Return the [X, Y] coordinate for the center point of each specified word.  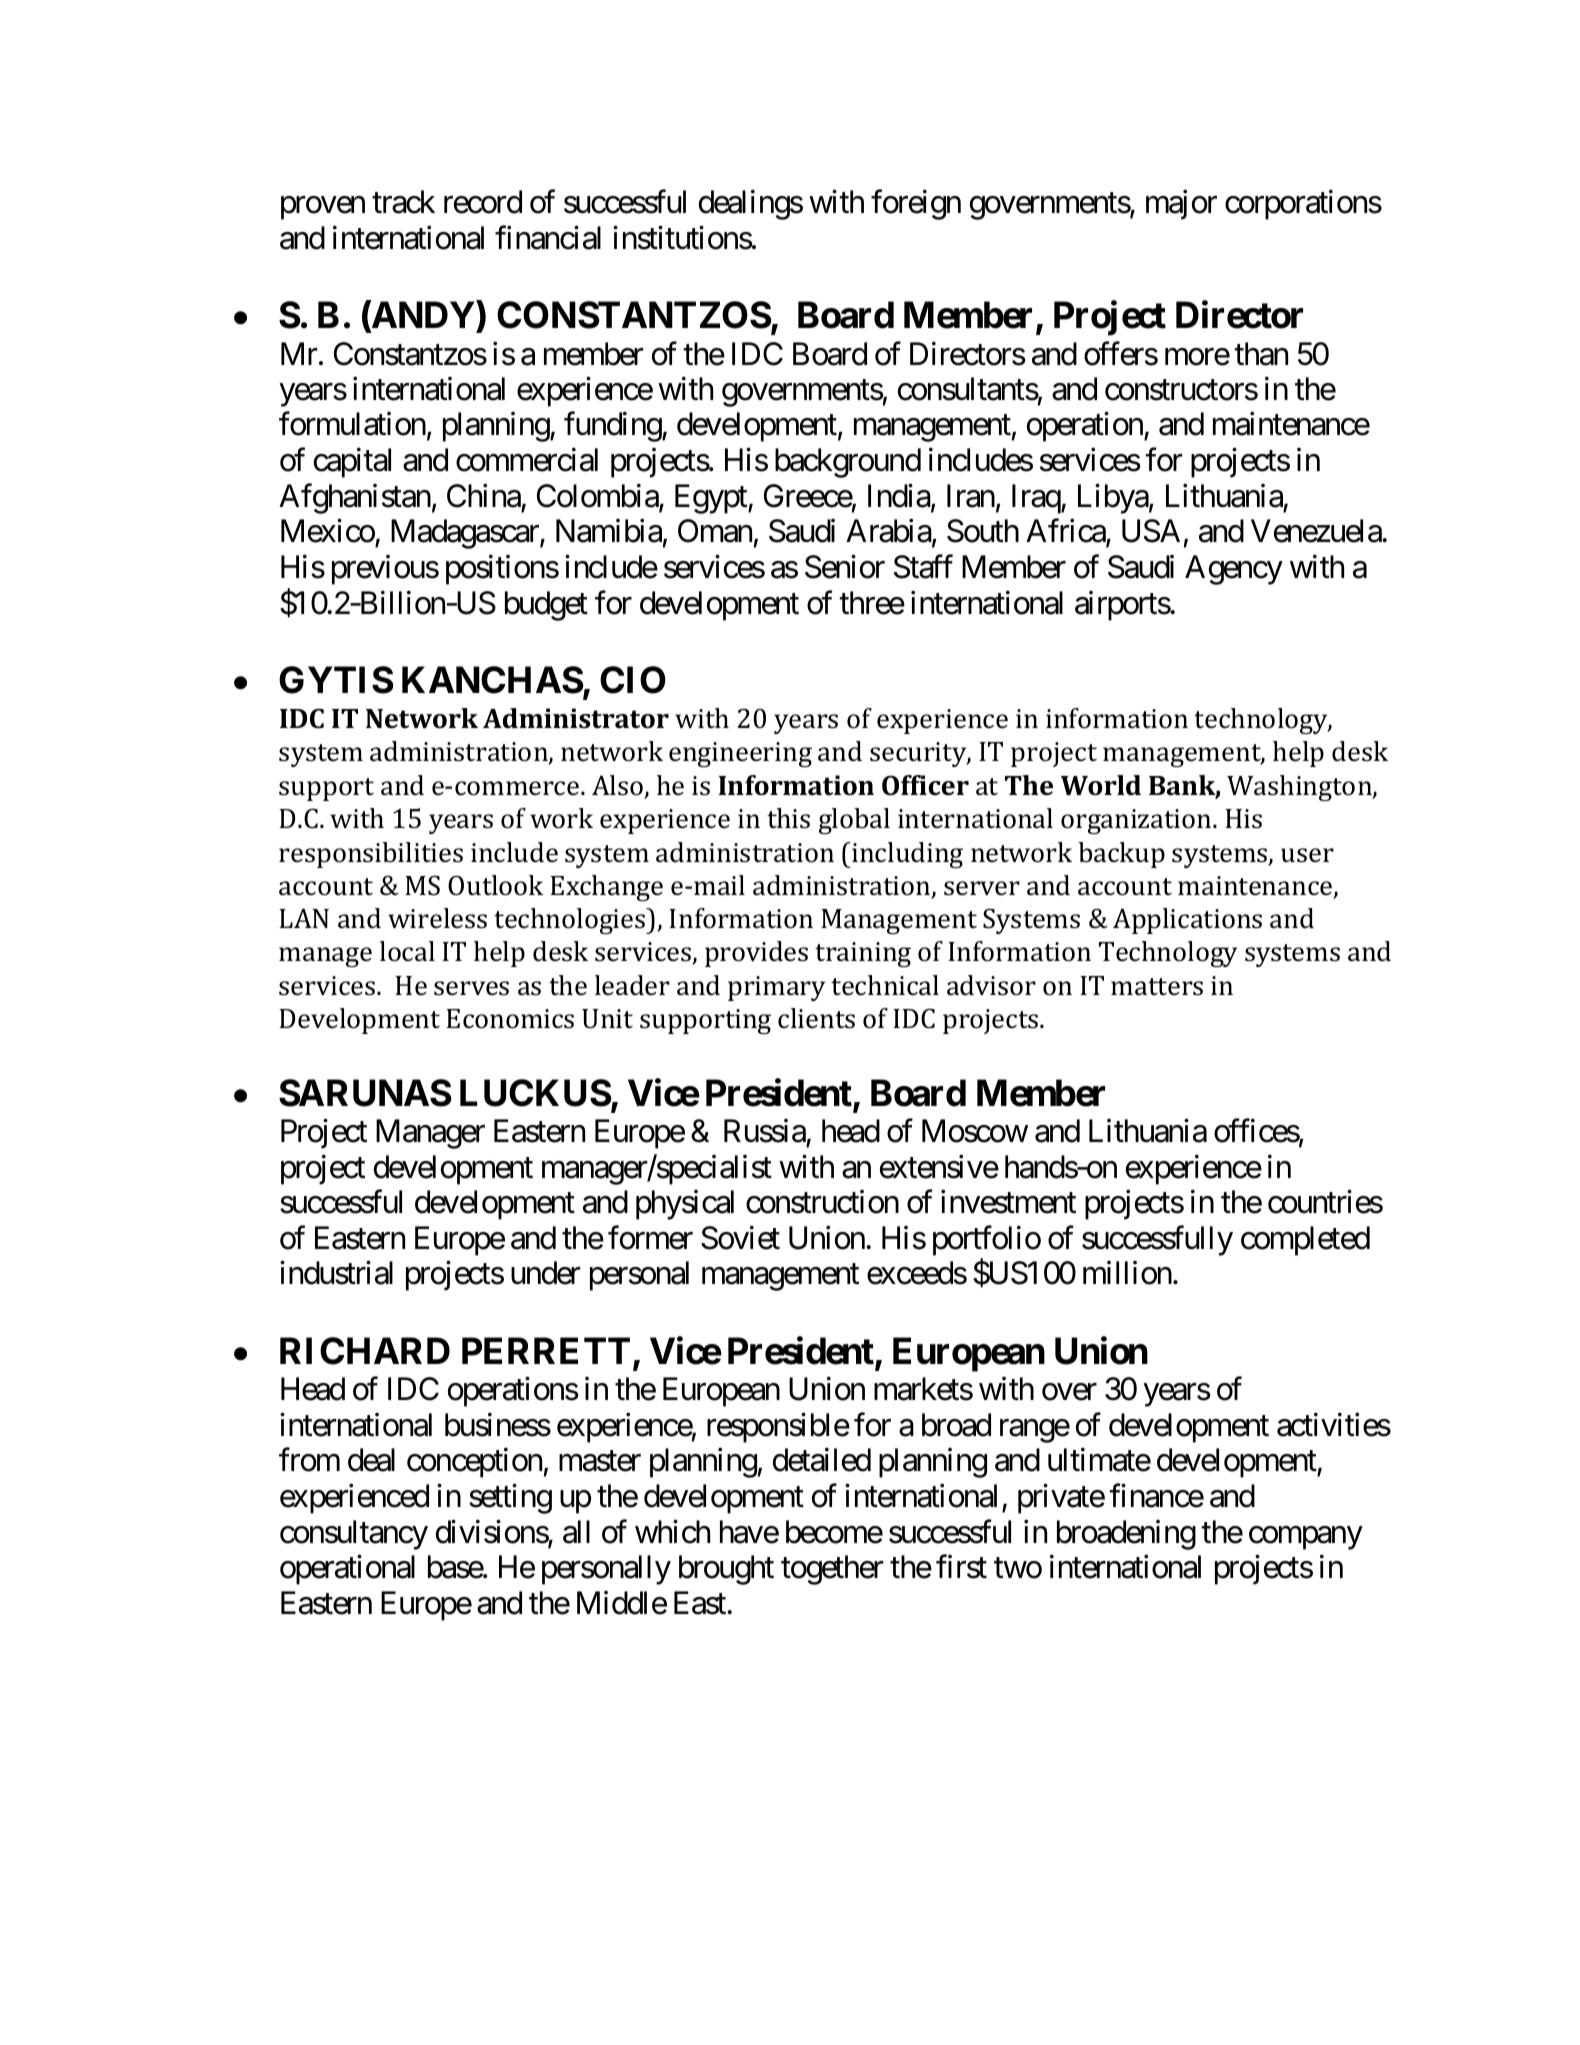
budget [546, 606]
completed [1305, 1241]
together [832, 1570]
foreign [916, 205]
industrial [336, 1273]
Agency [1234, 570]
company [1306, 1538]
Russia [765, 1131]
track [403, 202]
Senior [845, 567]
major [1181, 205]
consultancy [354, 1535]
